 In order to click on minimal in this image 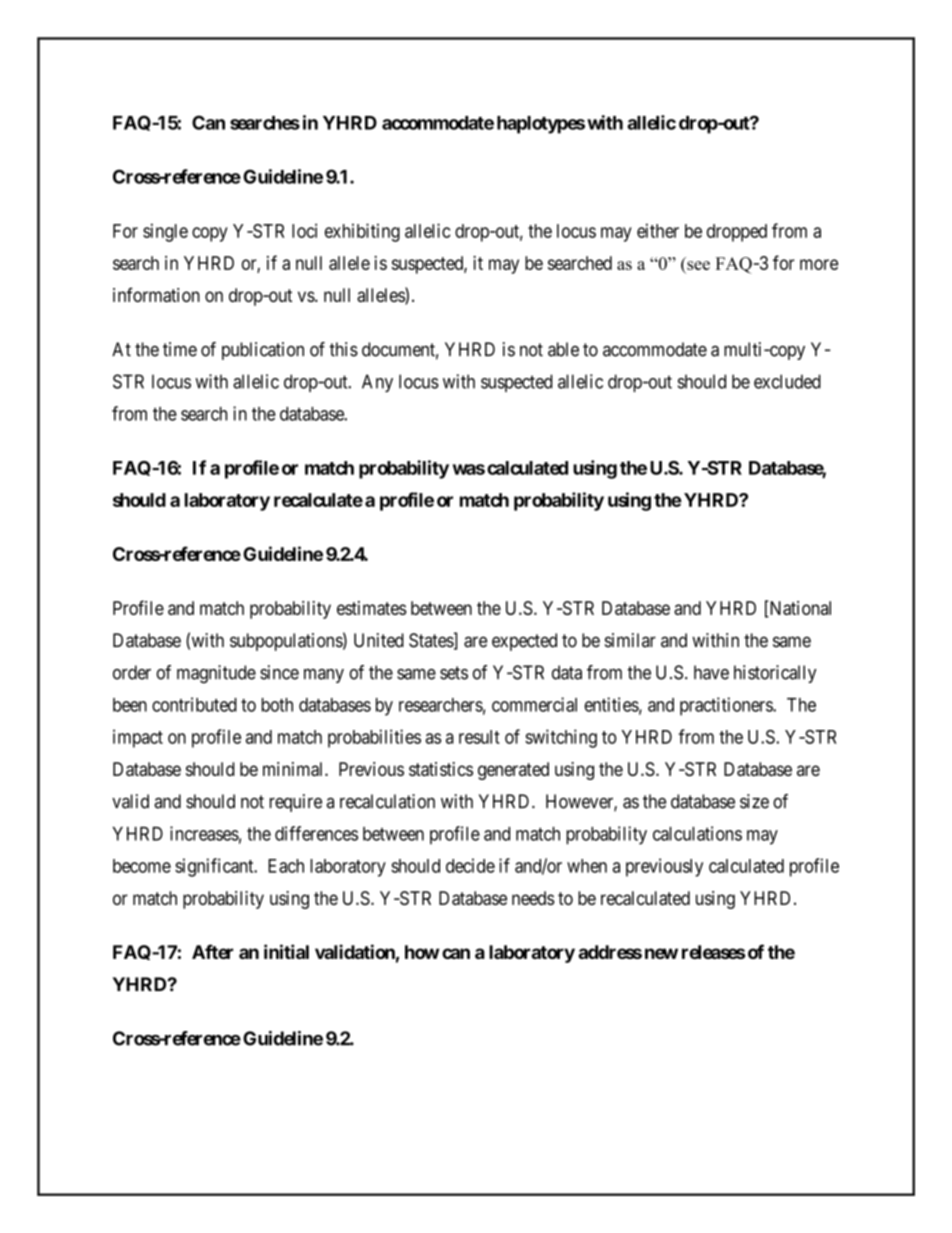, I will do `click(294, 769)`.
